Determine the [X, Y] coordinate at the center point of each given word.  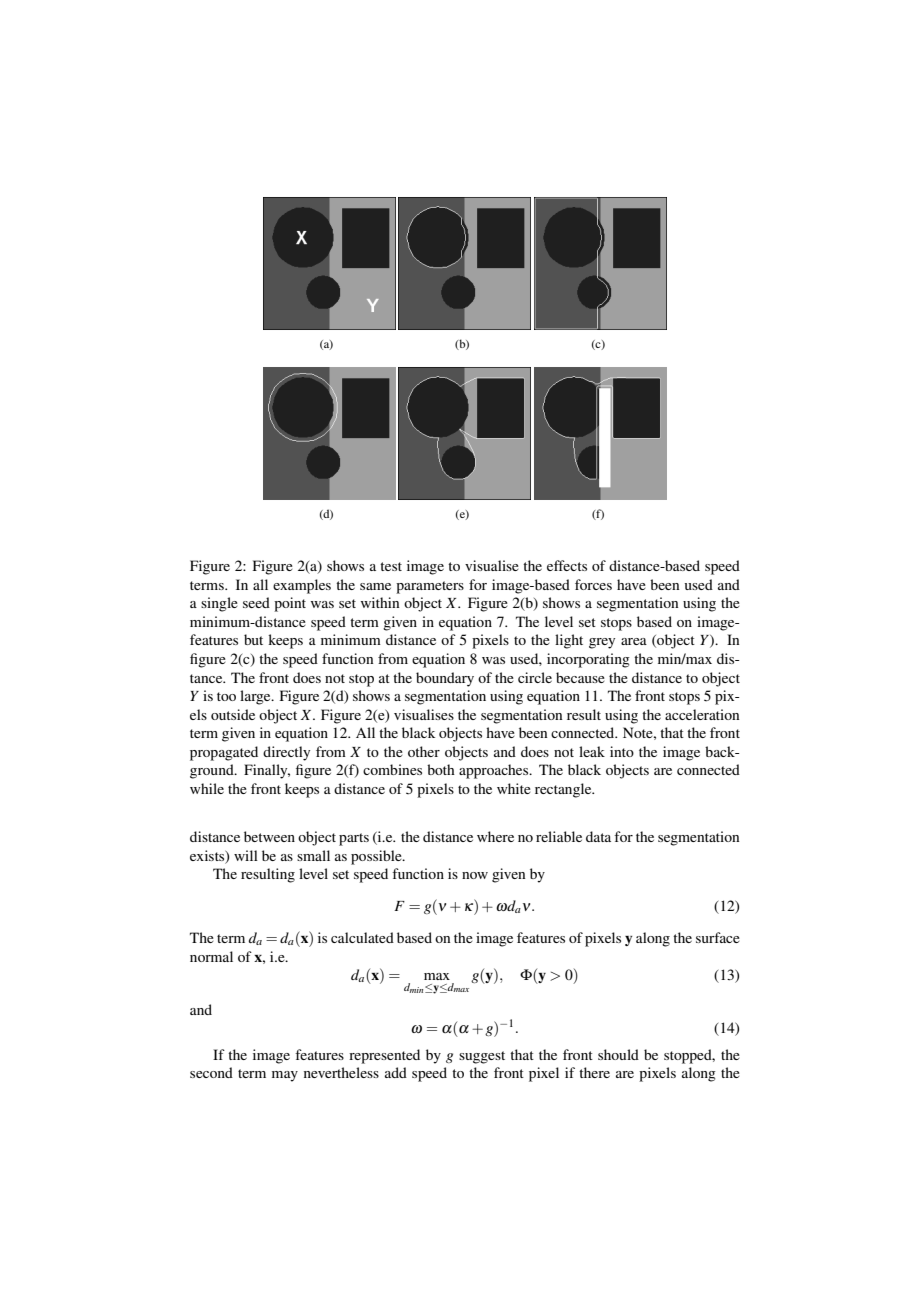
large [256, 697]
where [495, 836]
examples [302, 586]
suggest [482, 1057]
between [269, 836]
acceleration [702, 714]
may [285, 1076]
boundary [445, 679]
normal [211, 956]
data [598, 836]
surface [718, 937]
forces [593, 584]
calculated [362, 937]
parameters [430, 587]
